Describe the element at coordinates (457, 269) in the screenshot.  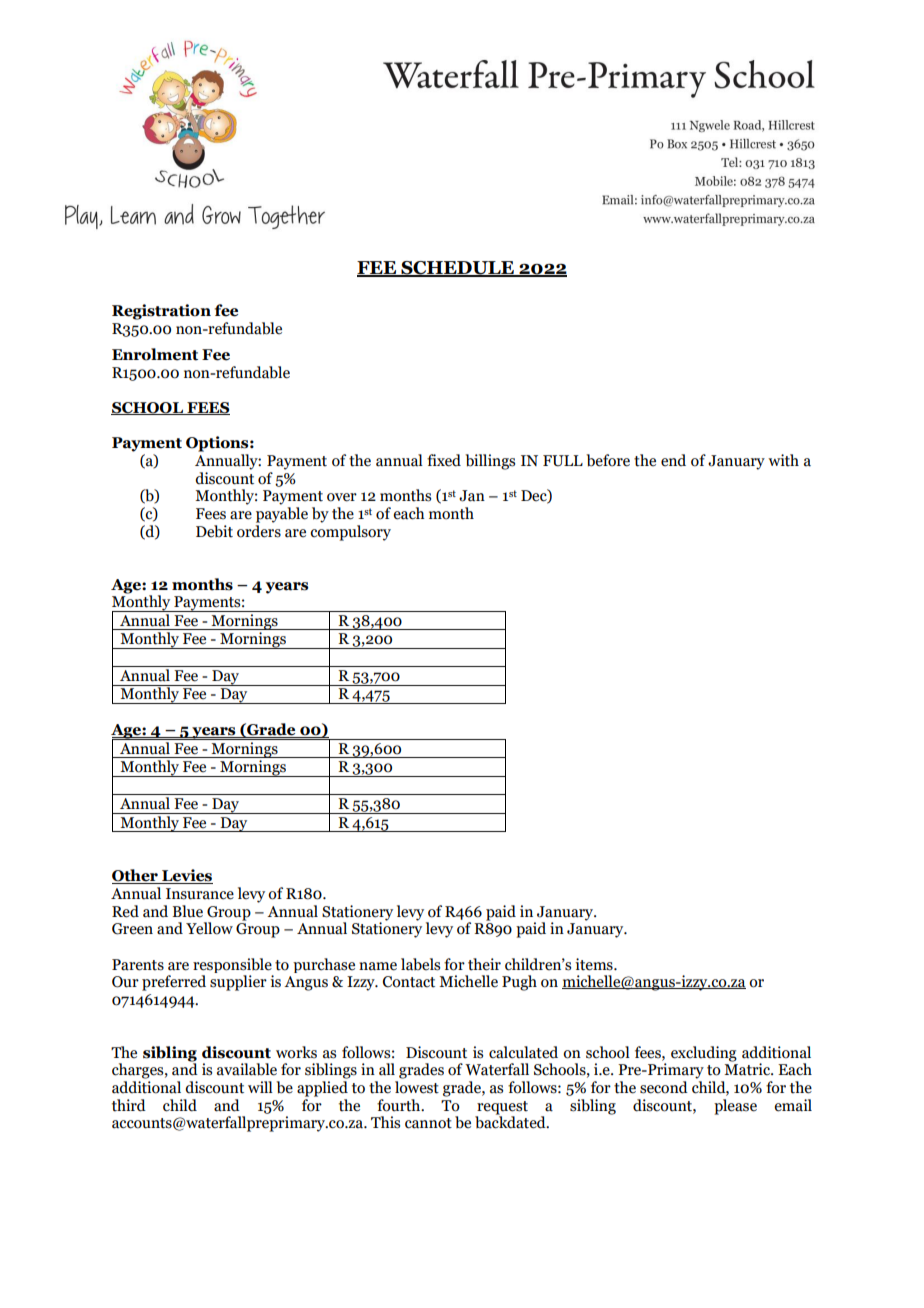
I see `SCHEDULE` at that location.
